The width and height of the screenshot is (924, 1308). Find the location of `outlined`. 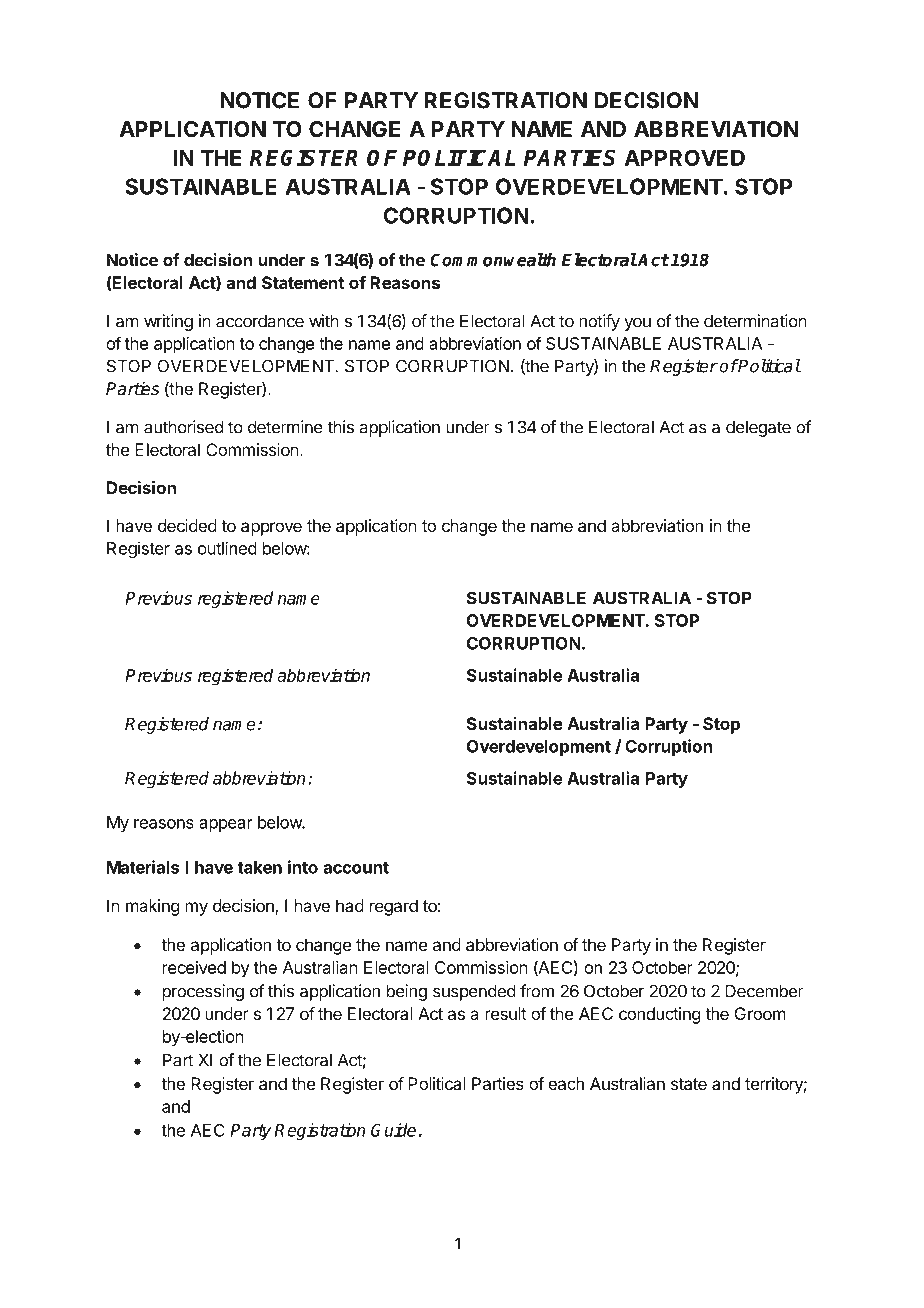

outlined is located at coordinates (227, 548).
